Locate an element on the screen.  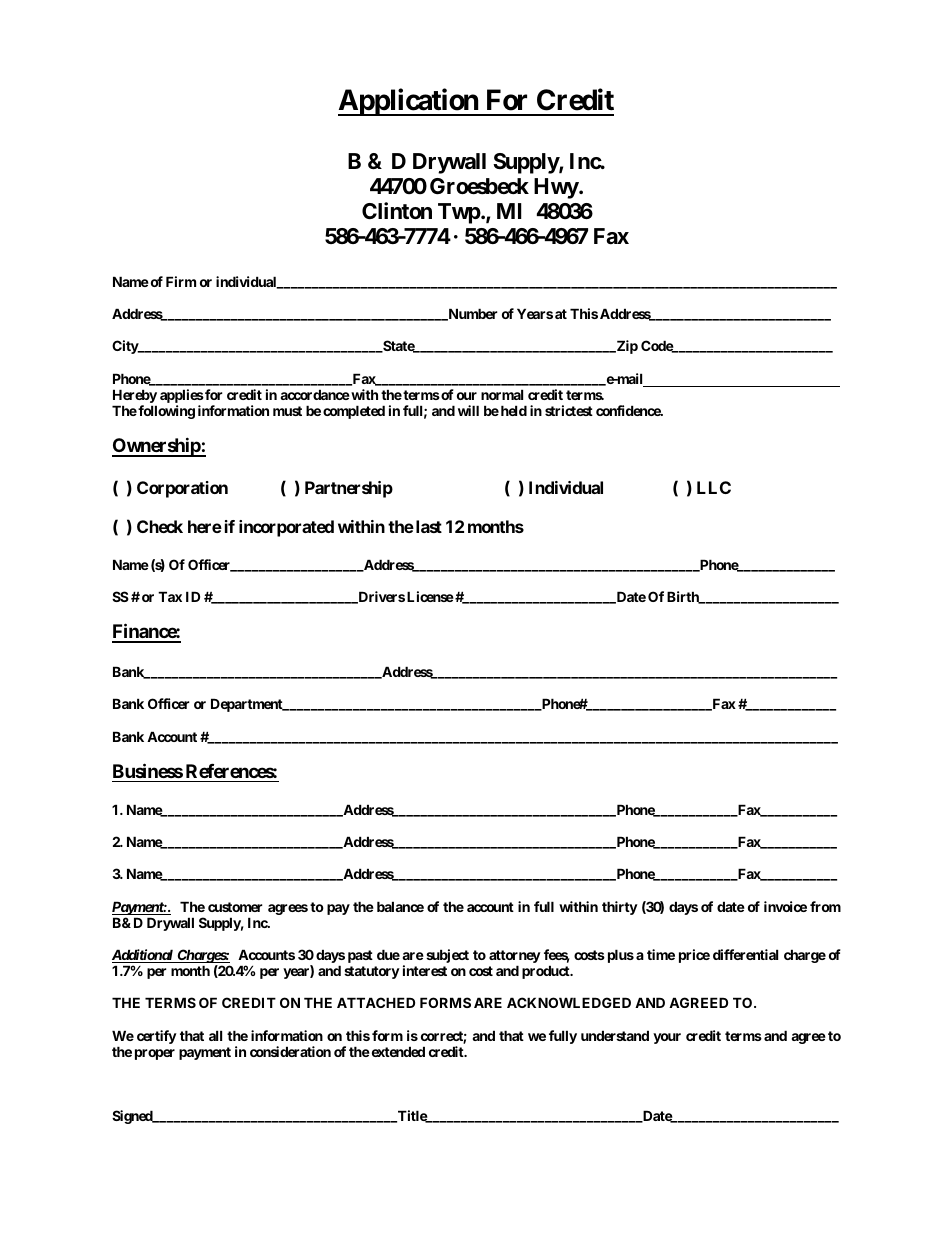
LLC is located at coordinates (714, 487).
